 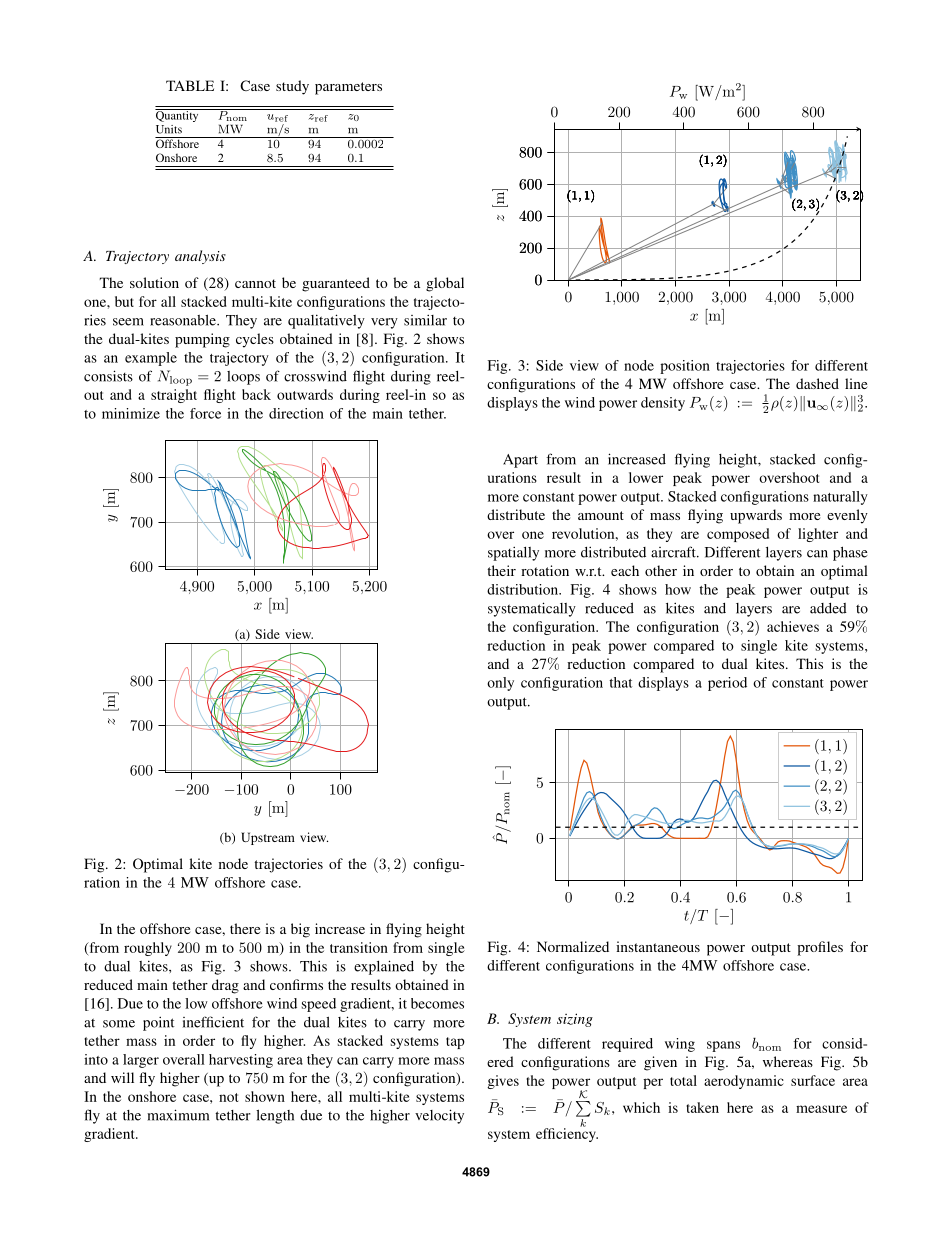 I want to click on maximum, so click(x=178, y=1115).
